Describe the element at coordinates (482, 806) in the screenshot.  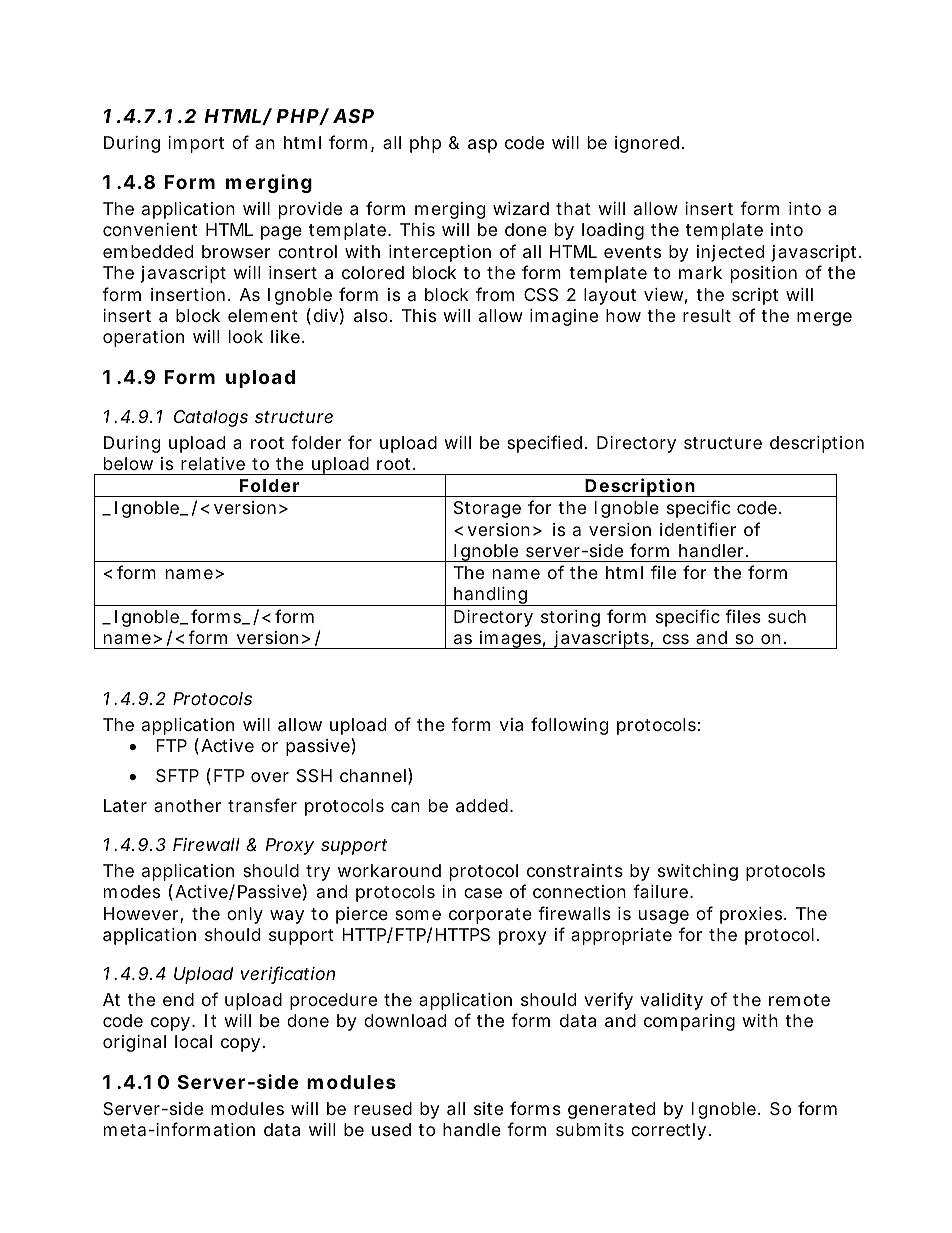
I see `added` at that location.
